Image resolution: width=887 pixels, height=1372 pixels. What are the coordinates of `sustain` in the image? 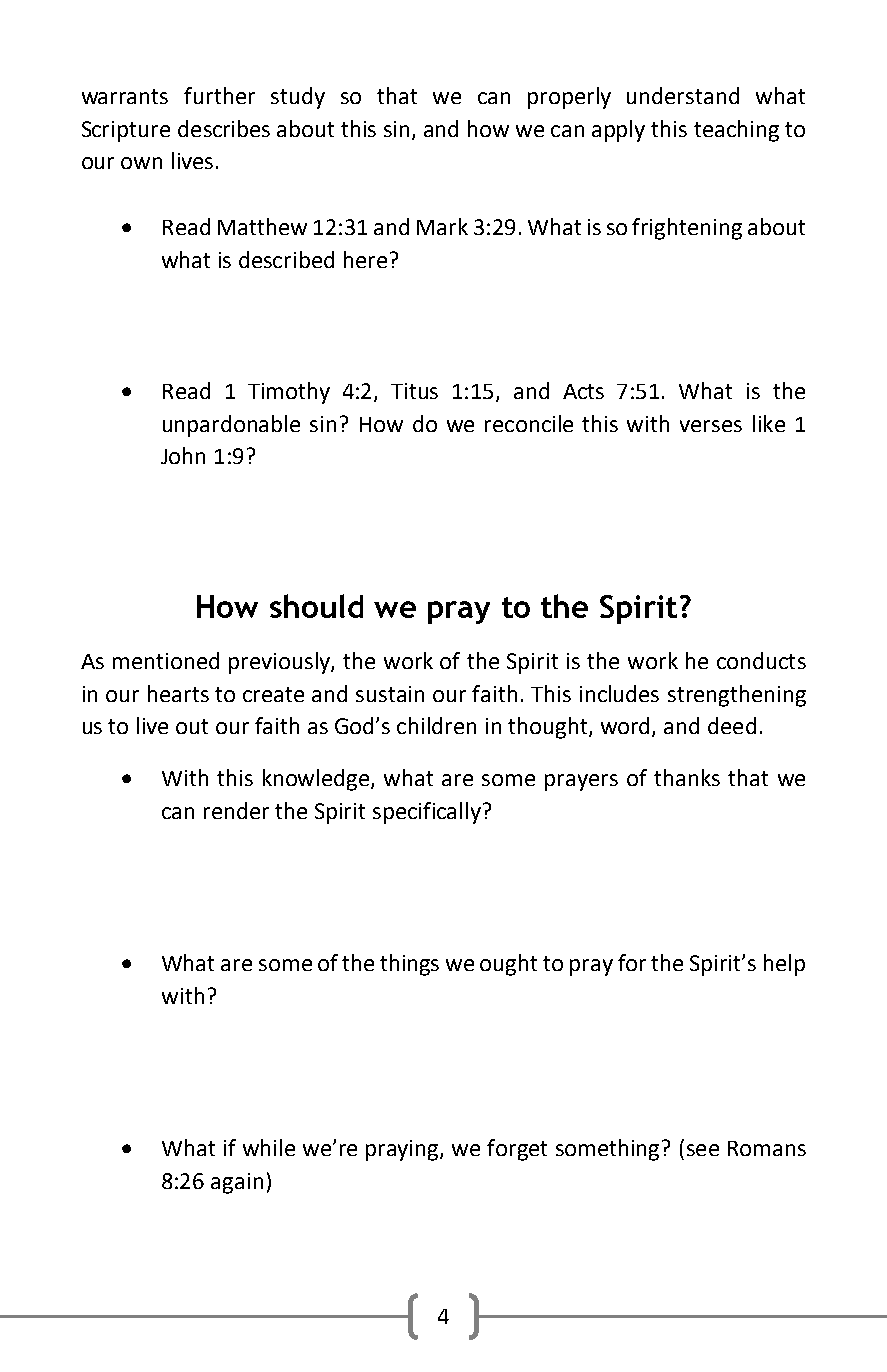 It's located at (390, 694).
